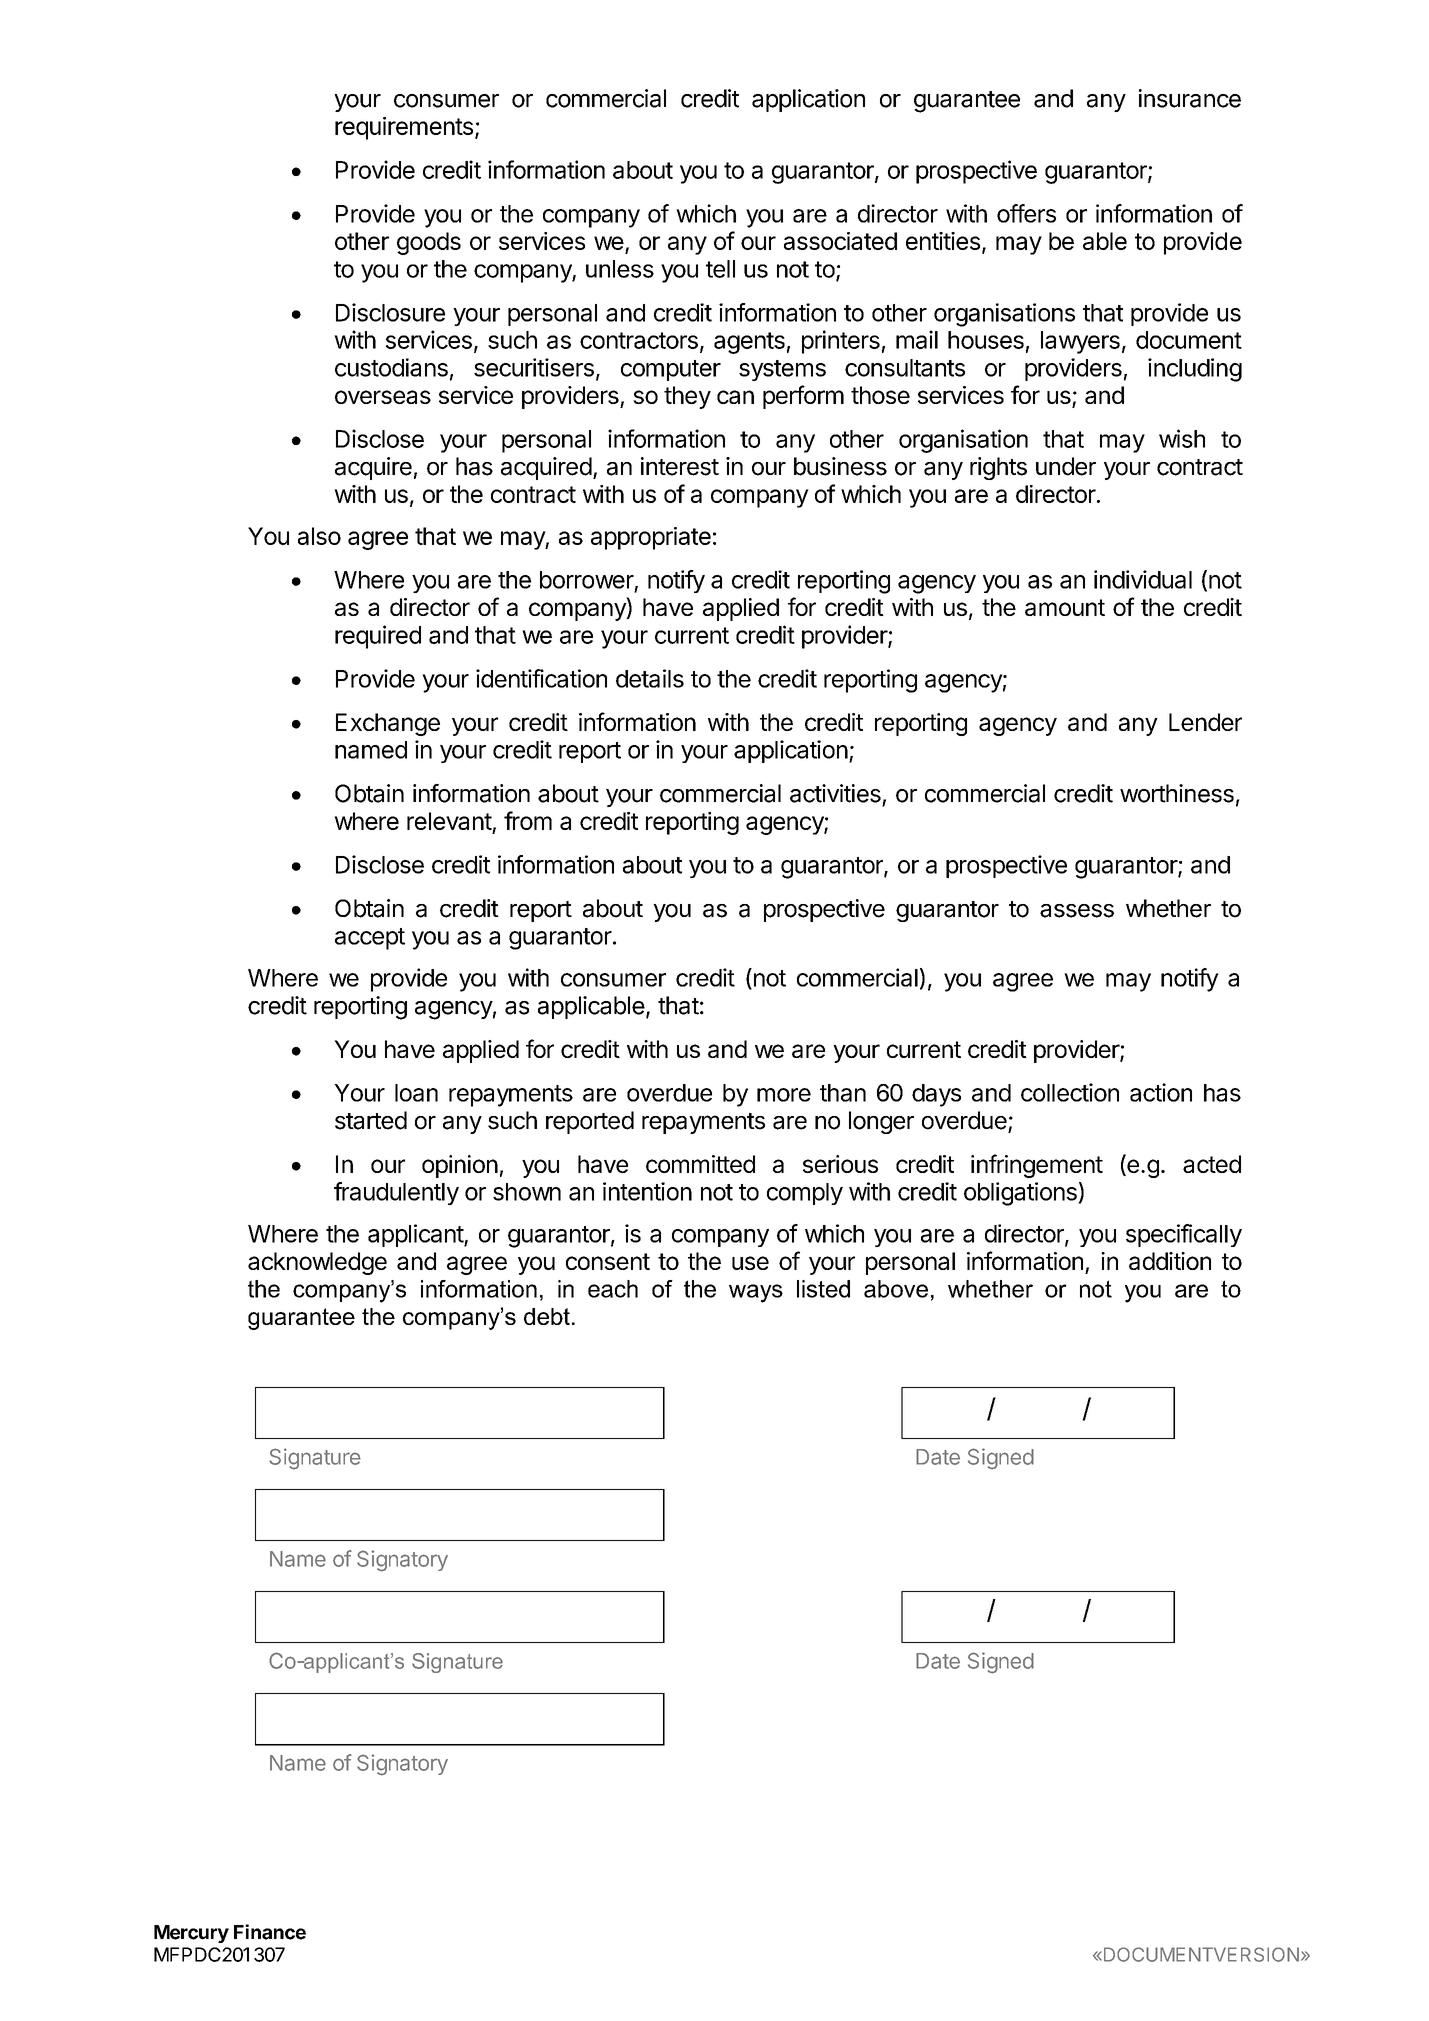  What do you see at coordinates (1026, 213) in the image?
I see `offers` at bounding box center [1026, 213].
